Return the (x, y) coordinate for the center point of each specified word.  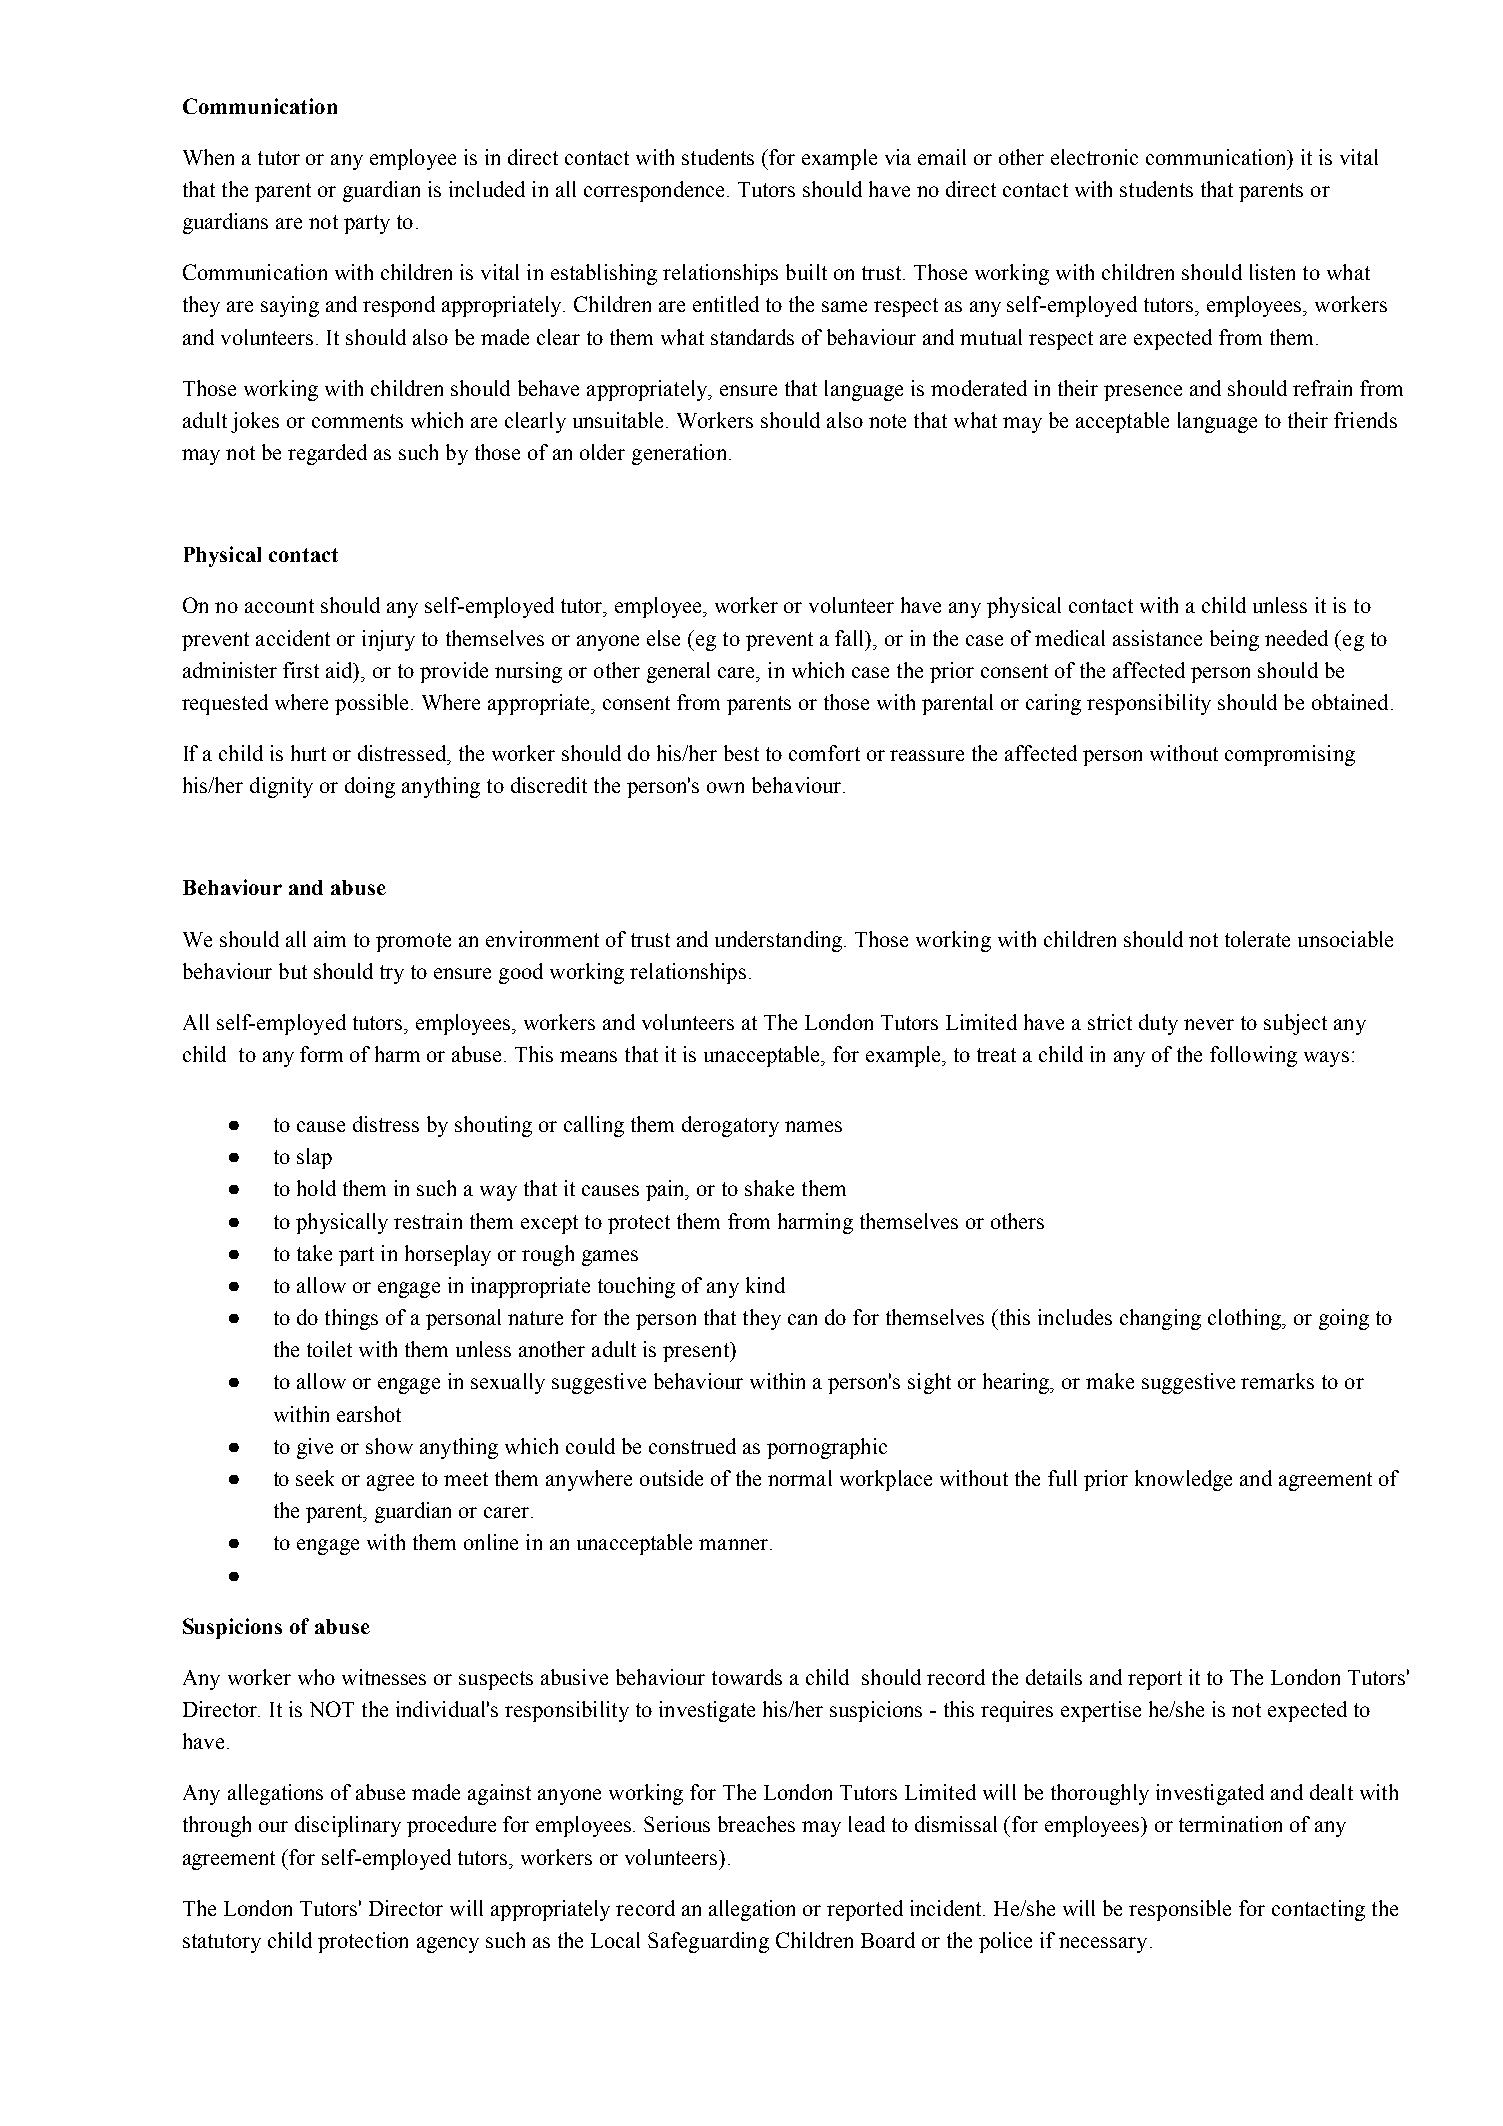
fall (851, 638)
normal (800, 1478)
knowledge (1183, 1480)
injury (388, 640)
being (1234, 640)
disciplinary (348, 1826)
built (806, 272)
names (813, 1126)
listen (1272, 272)
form (321, 1054)
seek (315, 1478)
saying (290, 306)
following (1253, 1056)
